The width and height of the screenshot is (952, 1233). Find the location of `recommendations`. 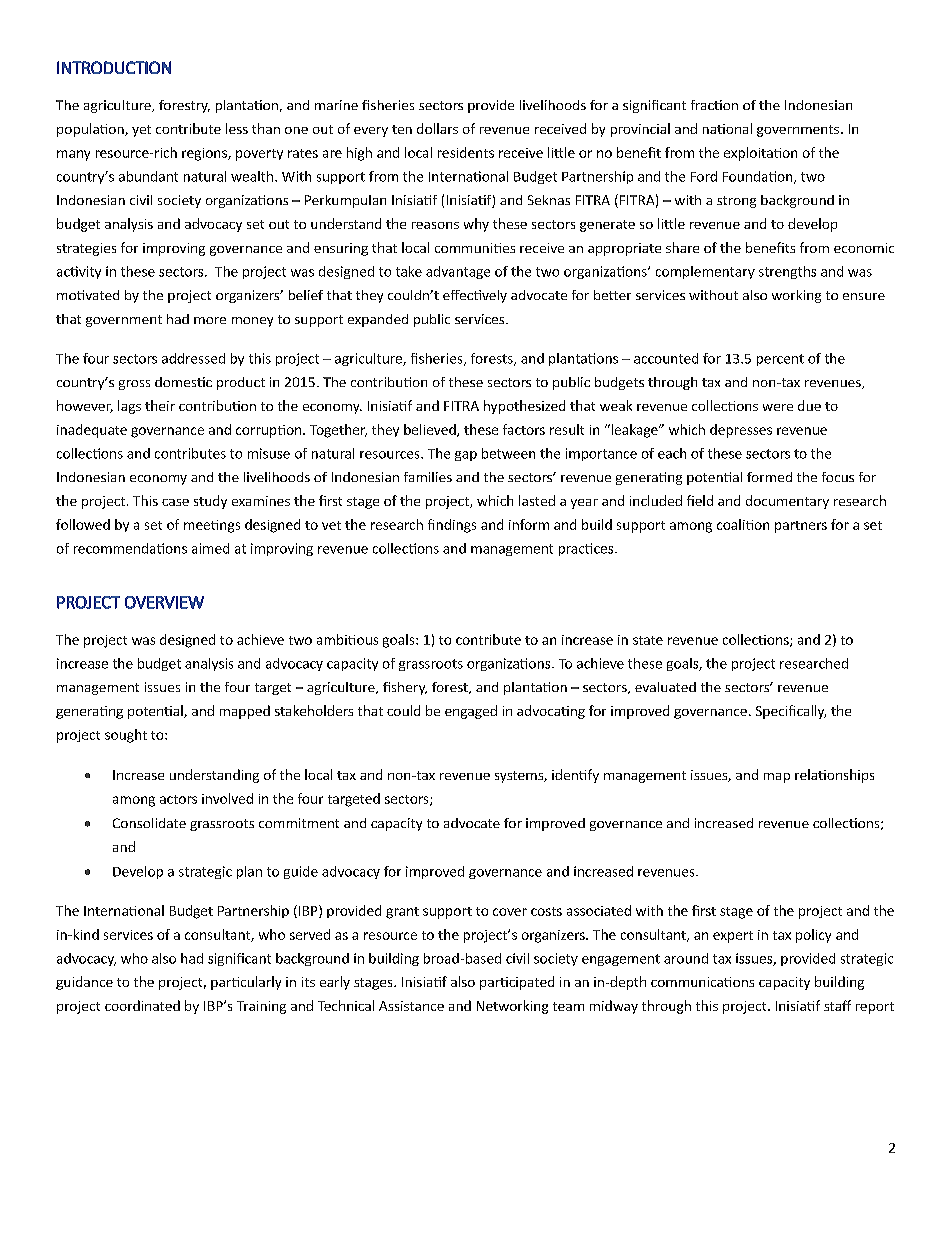

recommendations is located at coordinates (130, 548).
